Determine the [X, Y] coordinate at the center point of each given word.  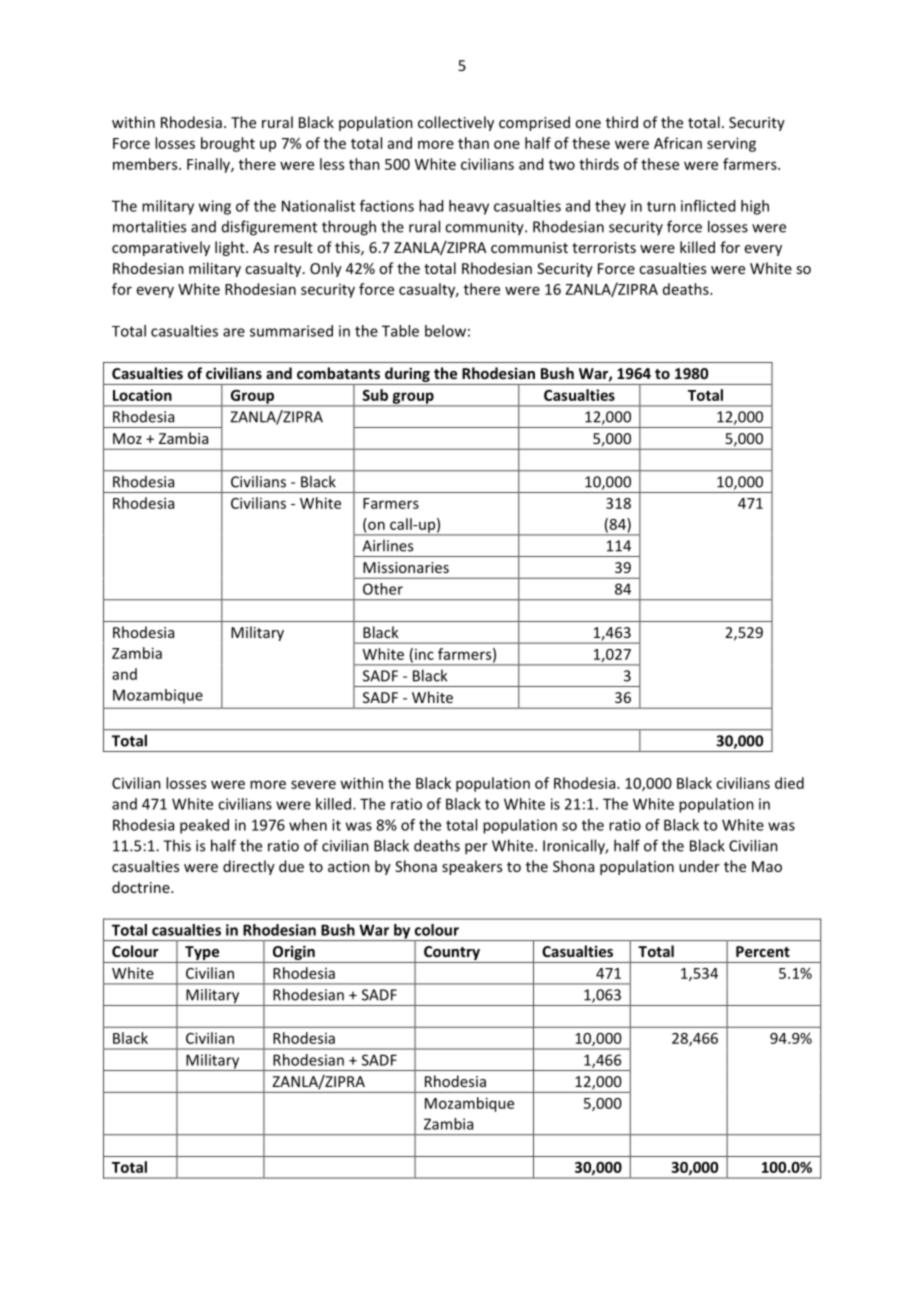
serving [731, 144]
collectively [456, 123]
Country [452, 954]
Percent [763, 951]
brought [228, 144]
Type [202, 954]
